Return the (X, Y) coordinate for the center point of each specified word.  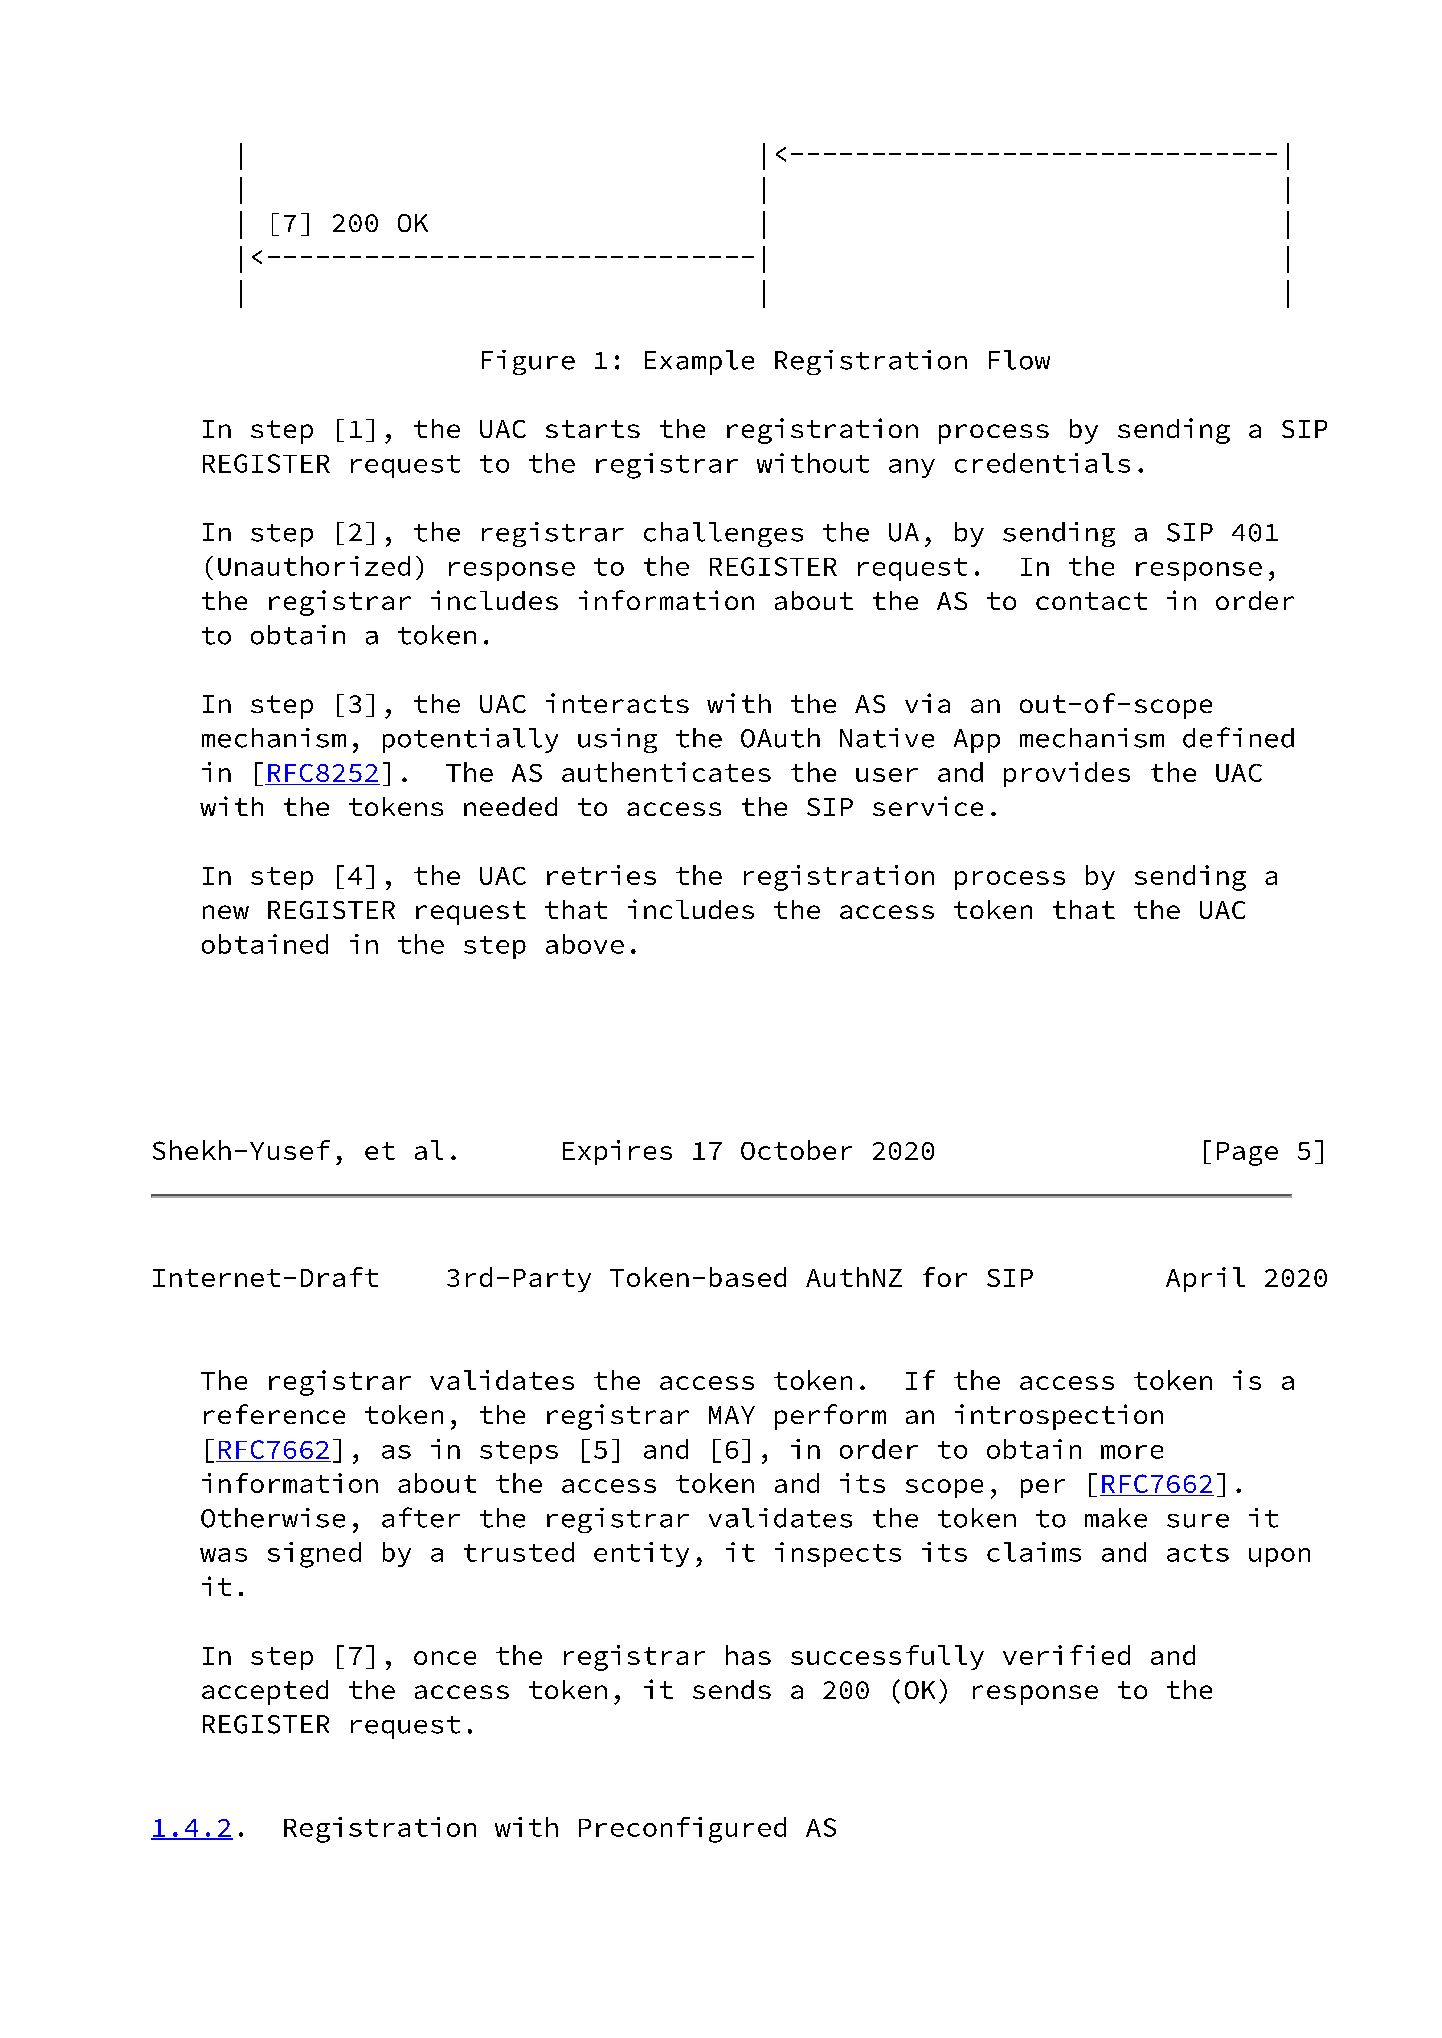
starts (593, 429)
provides (1067, 774)
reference (274, 1414)
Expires (617, 1152)
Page (1247, 1154)
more (1132, 1452)
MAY (732, 1415)
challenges (723, 534)
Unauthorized (314, 566)
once (445, 1658)
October (796, 1150)
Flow (1019, 360)
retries (601, 875)
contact (1091, 601)
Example (699, 362)
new (226, 912)
